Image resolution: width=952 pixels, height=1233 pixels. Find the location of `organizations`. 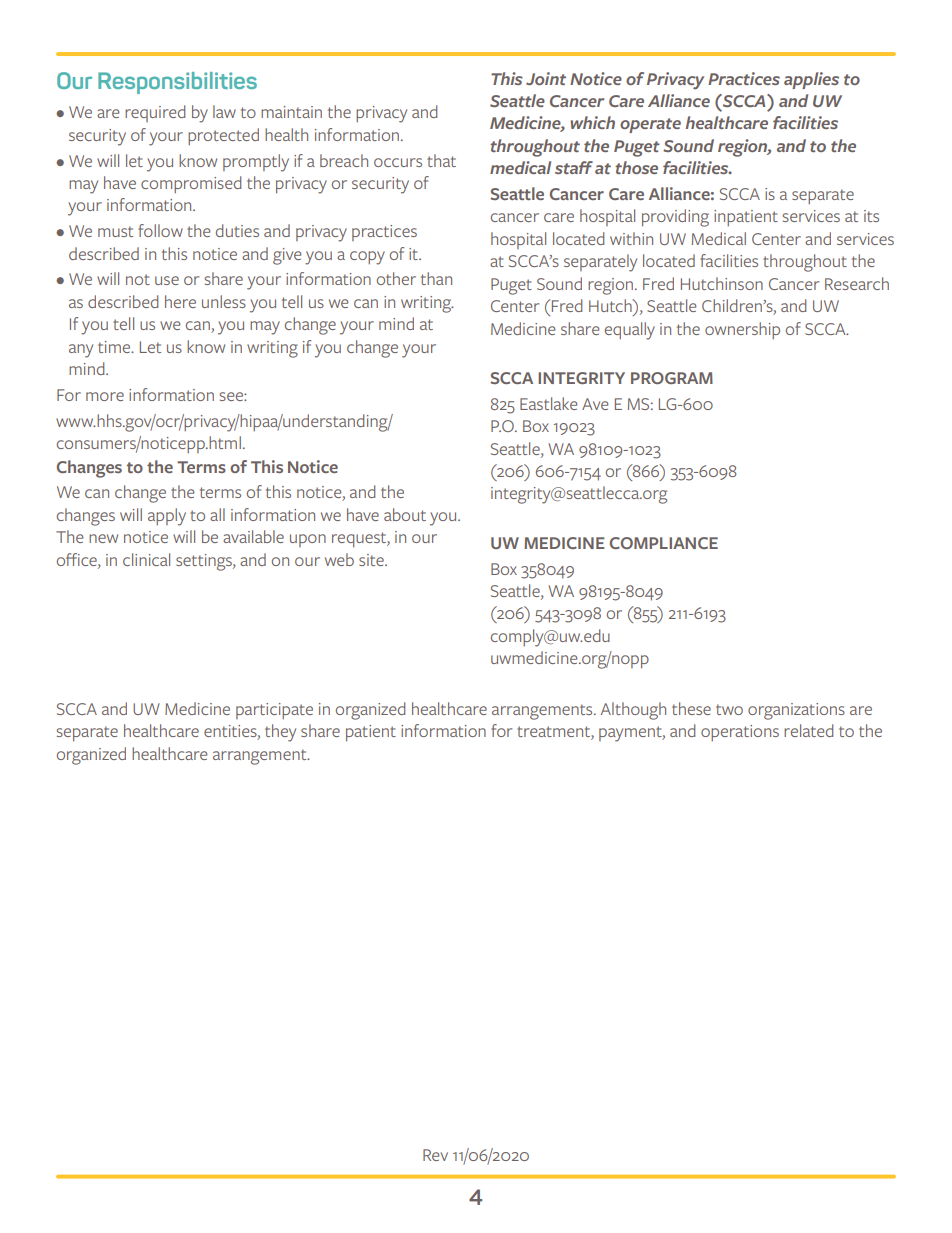

organizations is located at coordinates (796, 711).
